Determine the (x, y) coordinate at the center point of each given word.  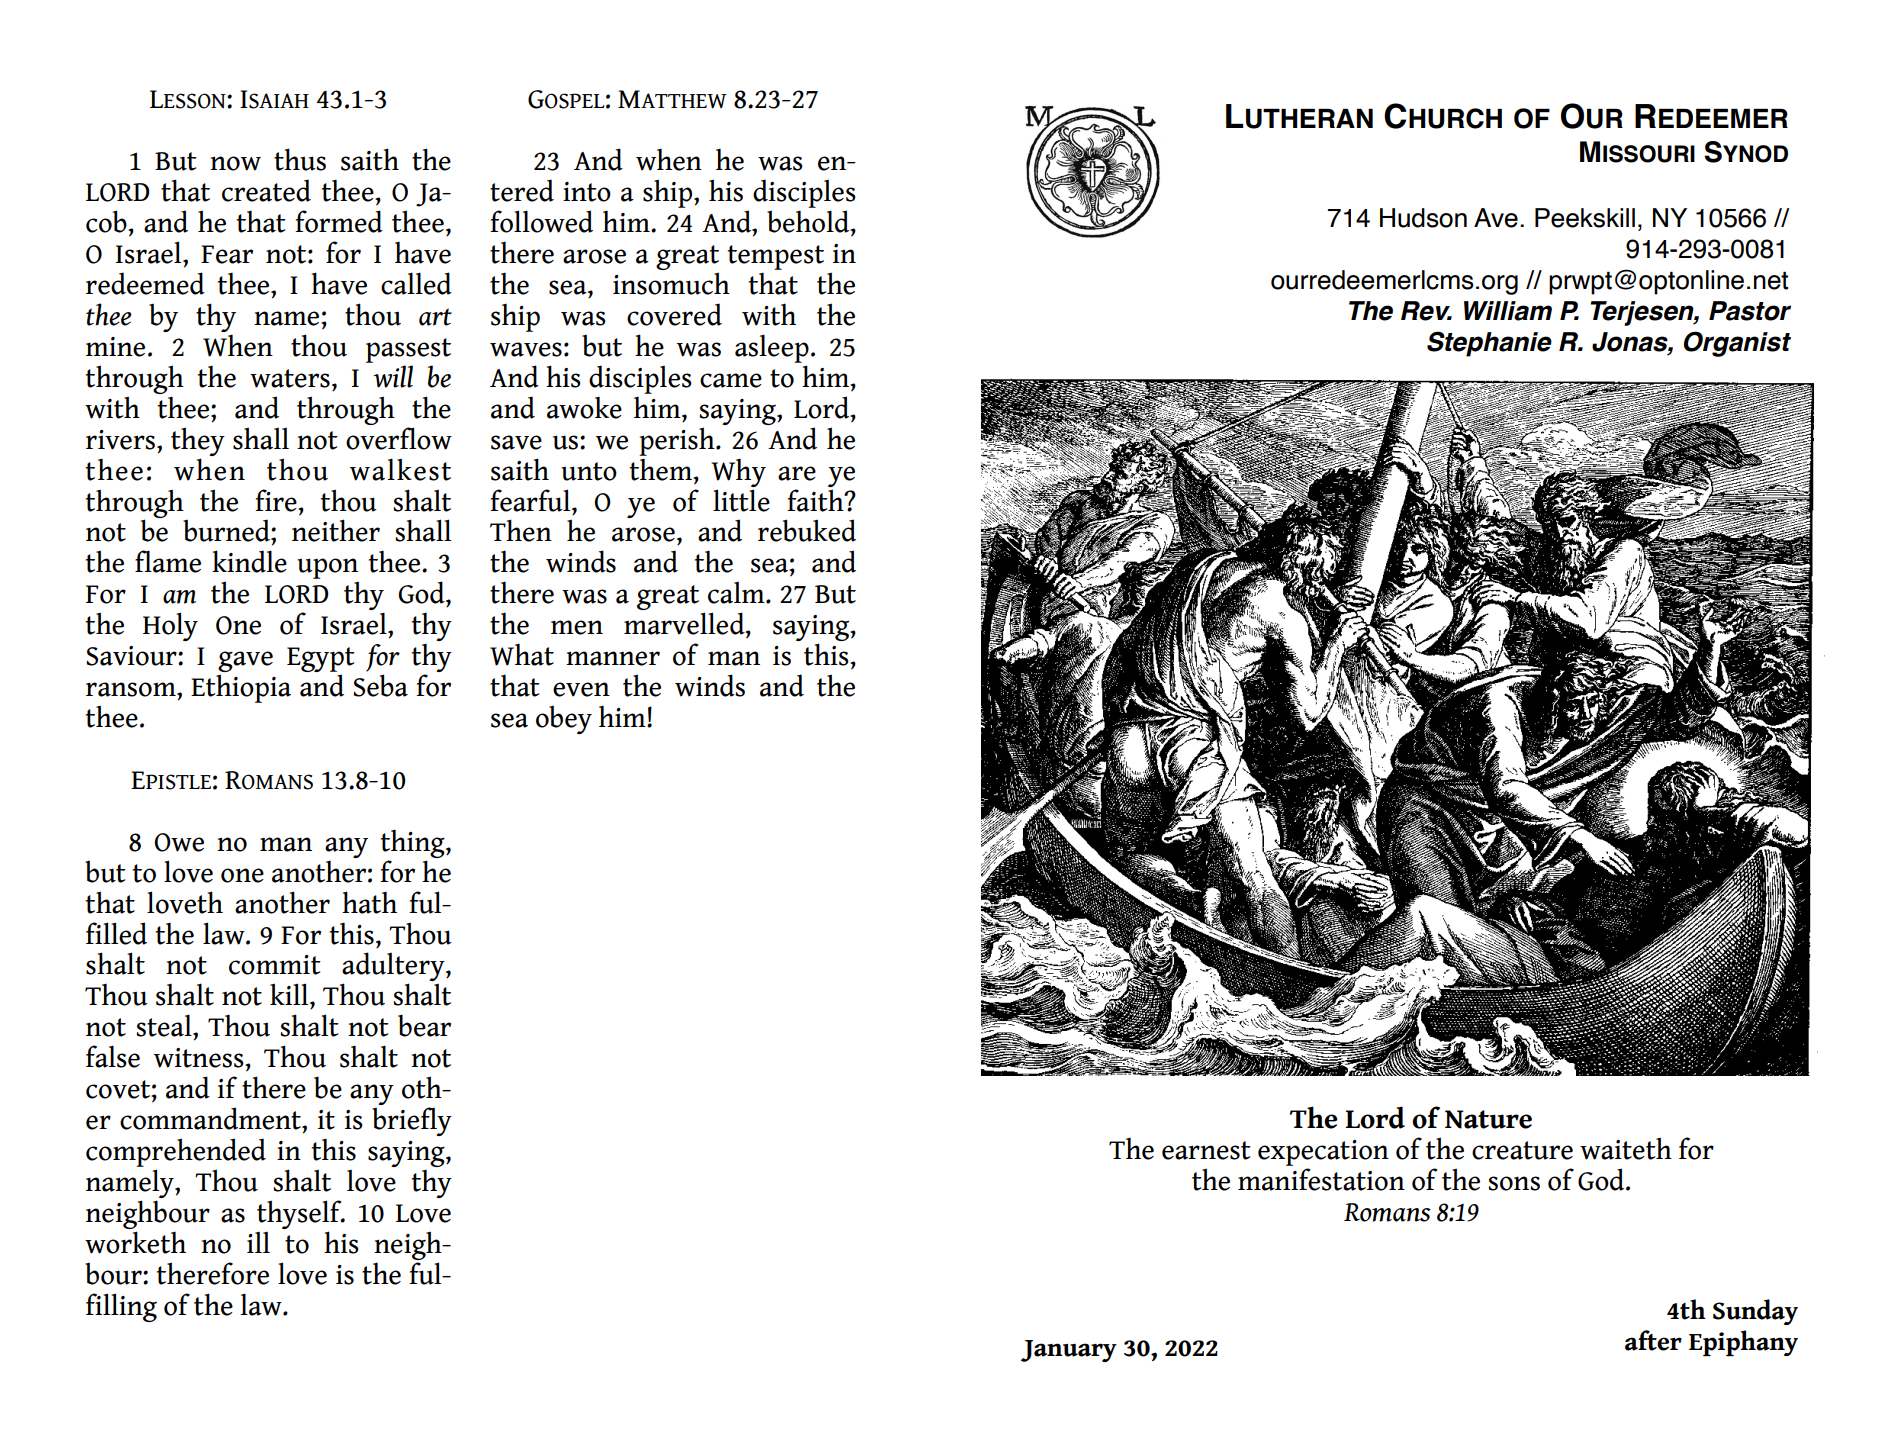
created (266, 190)
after (1653, 1340)
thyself (300, 1214)
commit (275, 965)
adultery (394, 968)
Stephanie (1489, 344)
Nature (1488, 1119)
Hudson (1423, 218)
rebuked (807, 530)
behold (809, 221)
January (1069, 1351)
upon (328, 570)
